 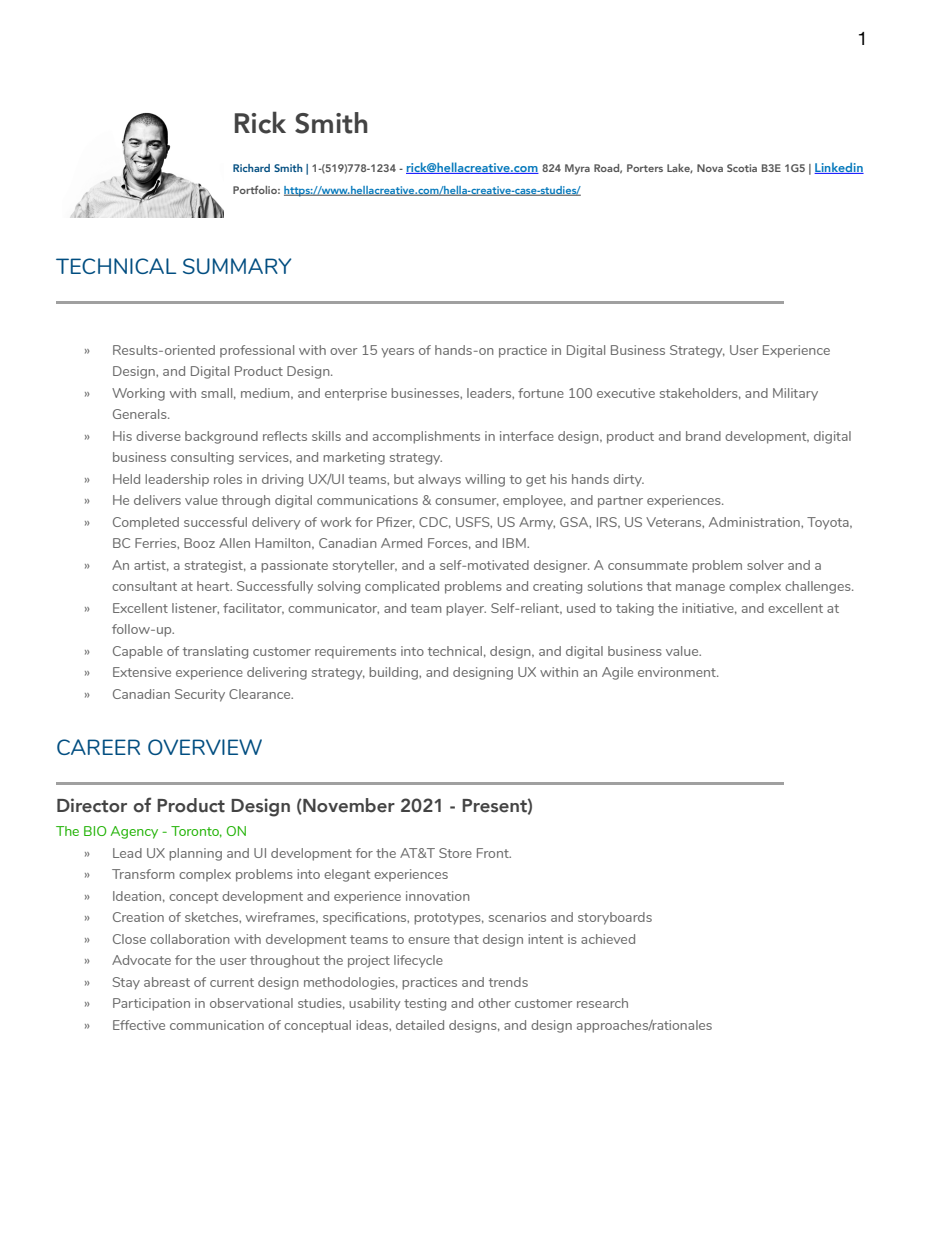 I want to click on Military, so click(x=795, y=394).
